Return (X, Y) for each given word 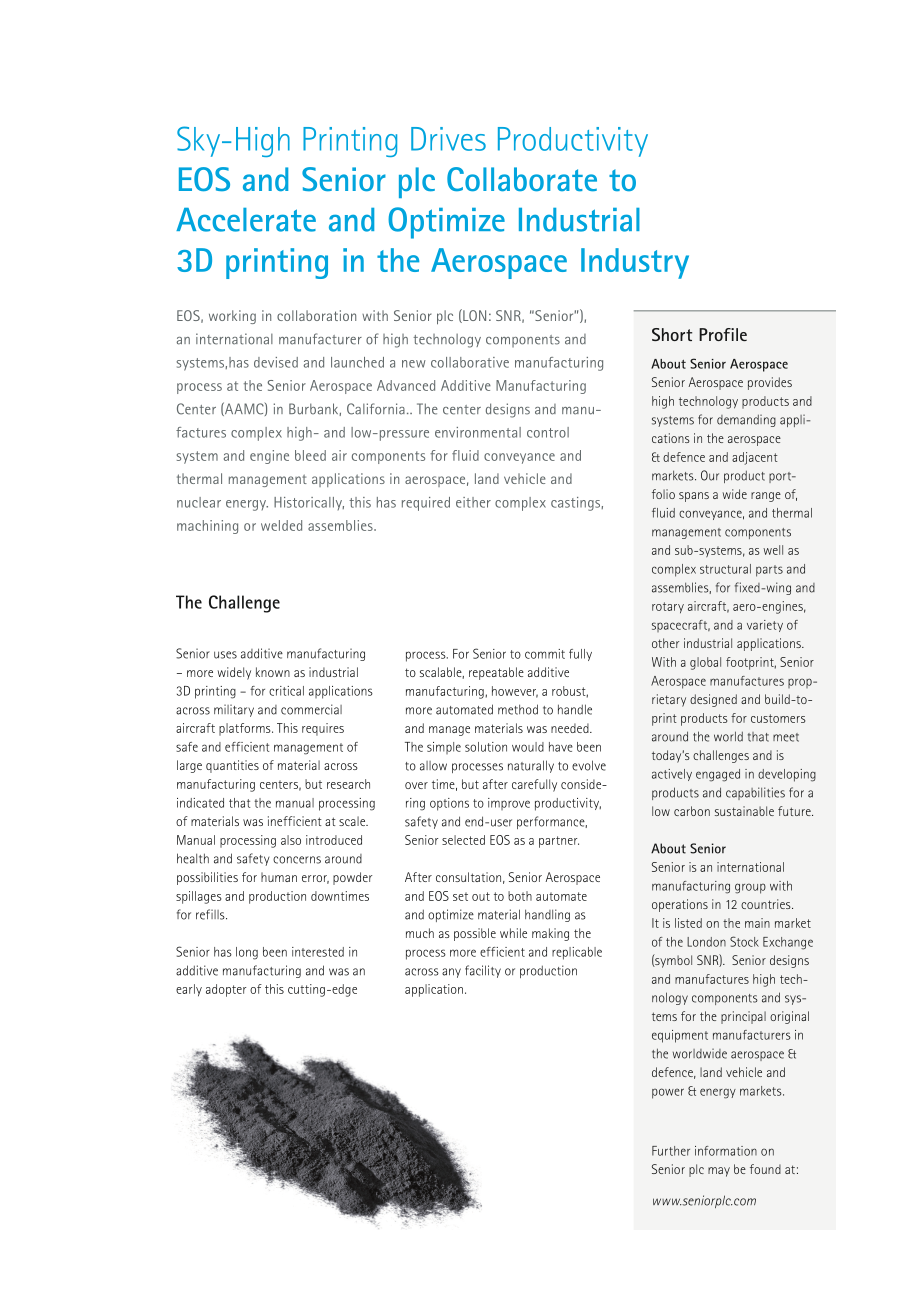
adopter (226, 990)
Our (710, 475)
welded (281, 525)
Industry (635, 263)
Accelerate (246, 220)
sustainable (744, 811)
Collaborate (522, 179)
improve (509, 804)
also (291, 840)
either (473, 502)
